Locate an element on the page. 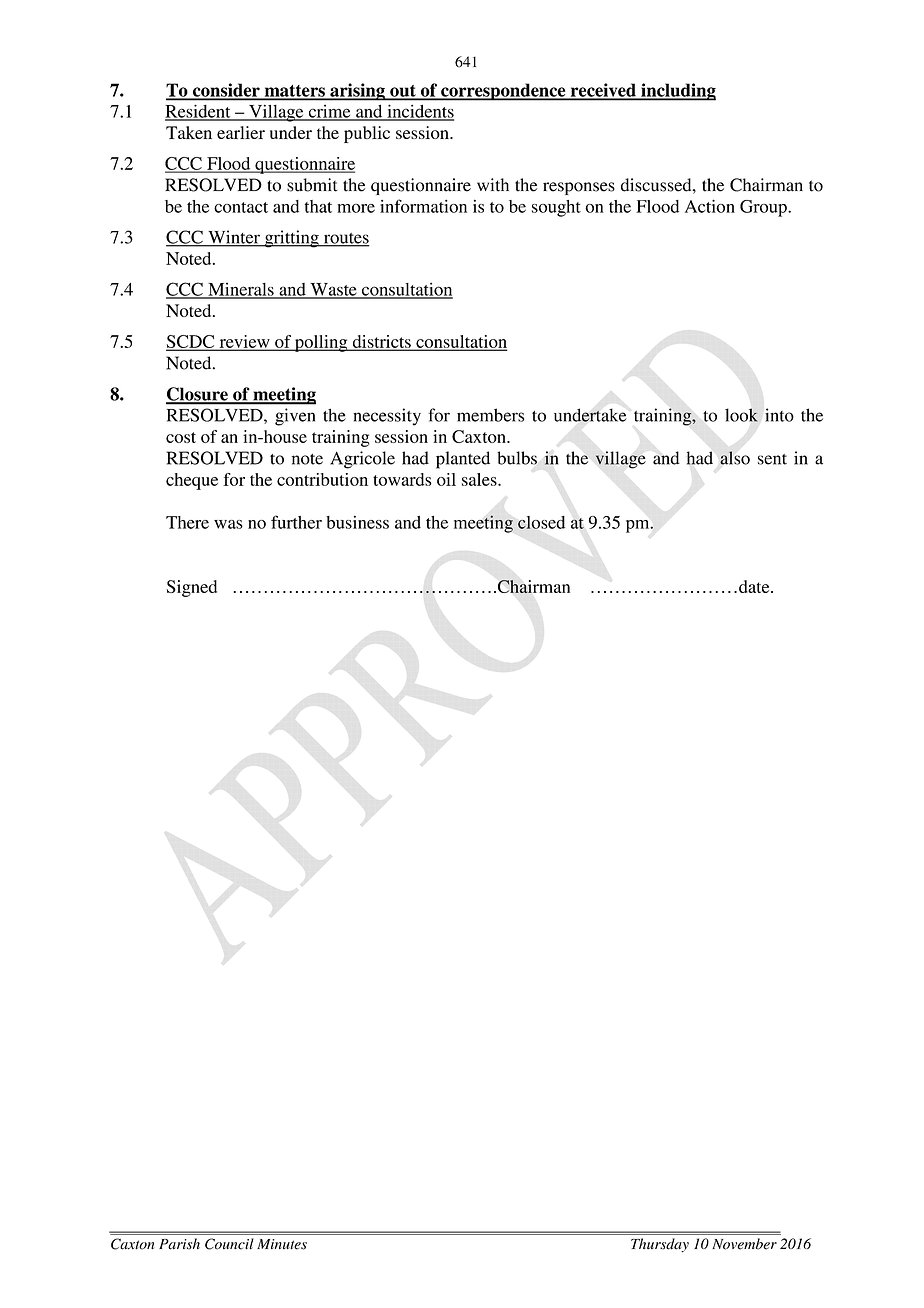 Image resolution: width=924 pixels, height=1308 pixels. correspondence is located at coordinates (503, 92).
